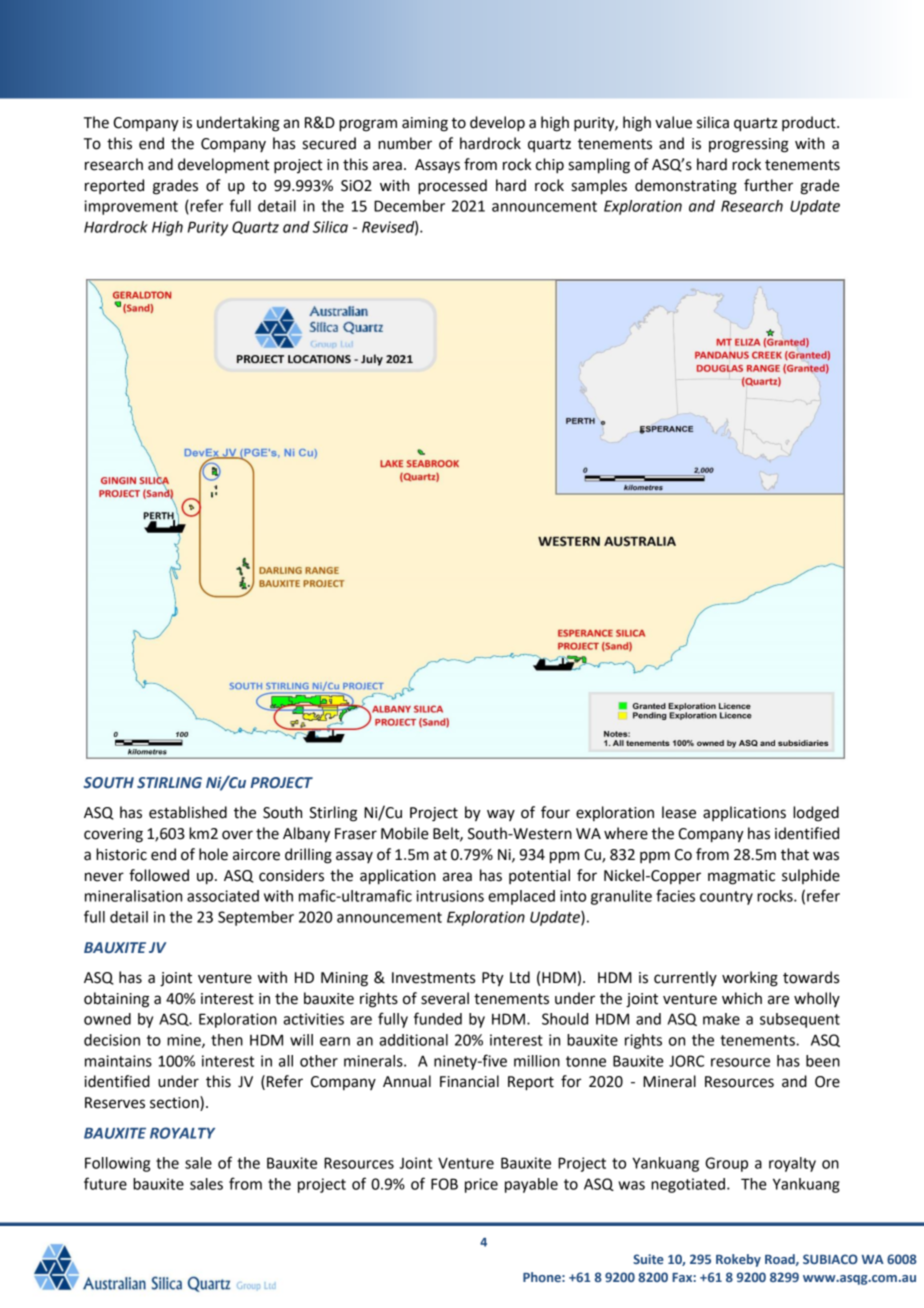 This image has height=1308, width=924. What do you see at coordinates (481, 1185) in the image?
I see `price` at bounding box center [481, 1185].
